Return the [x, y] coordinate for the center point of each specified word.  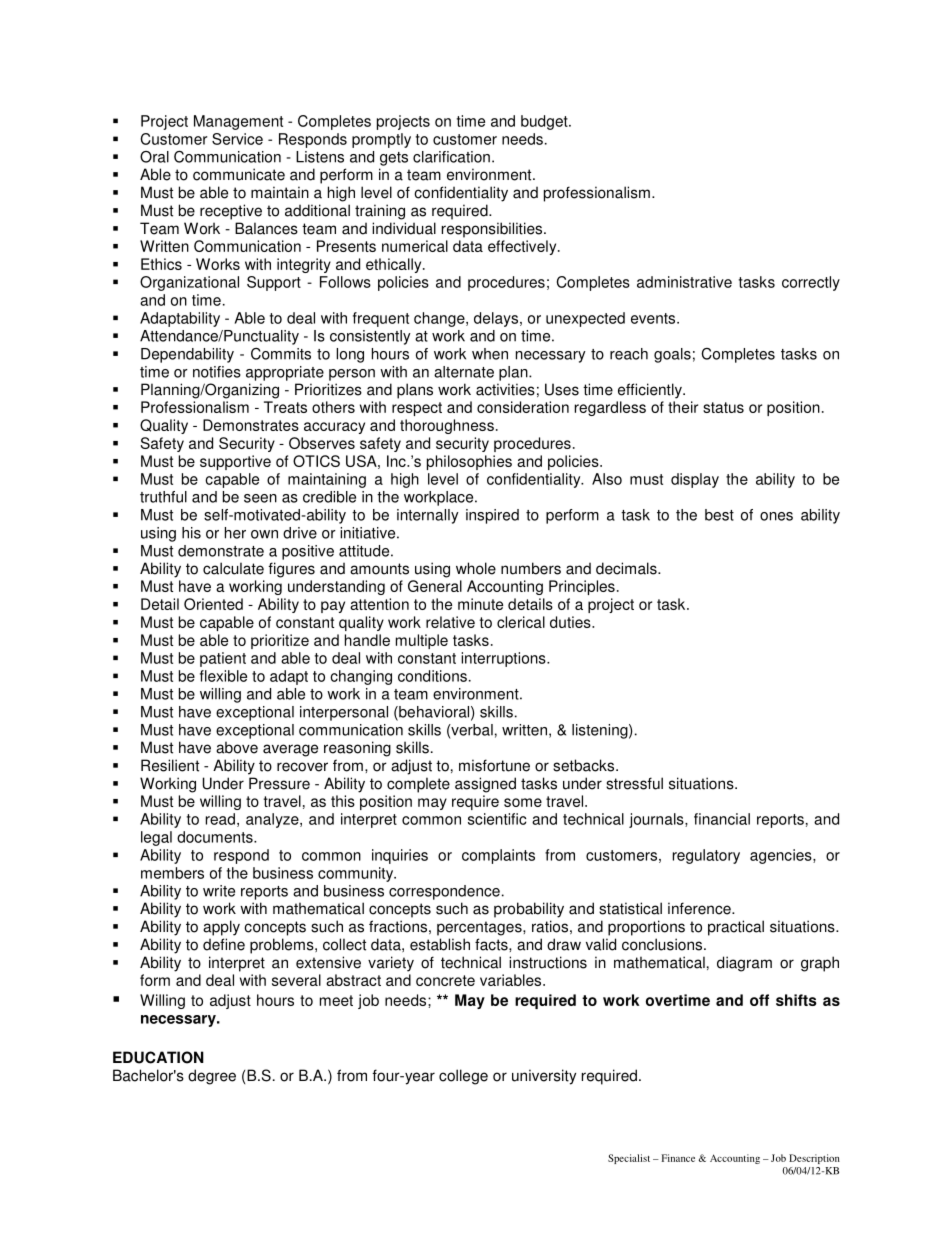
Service [237, 139]
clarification [451, 157]
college [463, 1077]
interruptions [504, 659]
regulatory [706, 856]
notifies [217, 372]
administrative [684, 282]
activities [505, 389]
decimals [627, 568]
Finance [678, 1158]
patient [223, 659]
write [219, 891]
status [723, 407]
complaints [498, 856]
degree [212, 1077]
